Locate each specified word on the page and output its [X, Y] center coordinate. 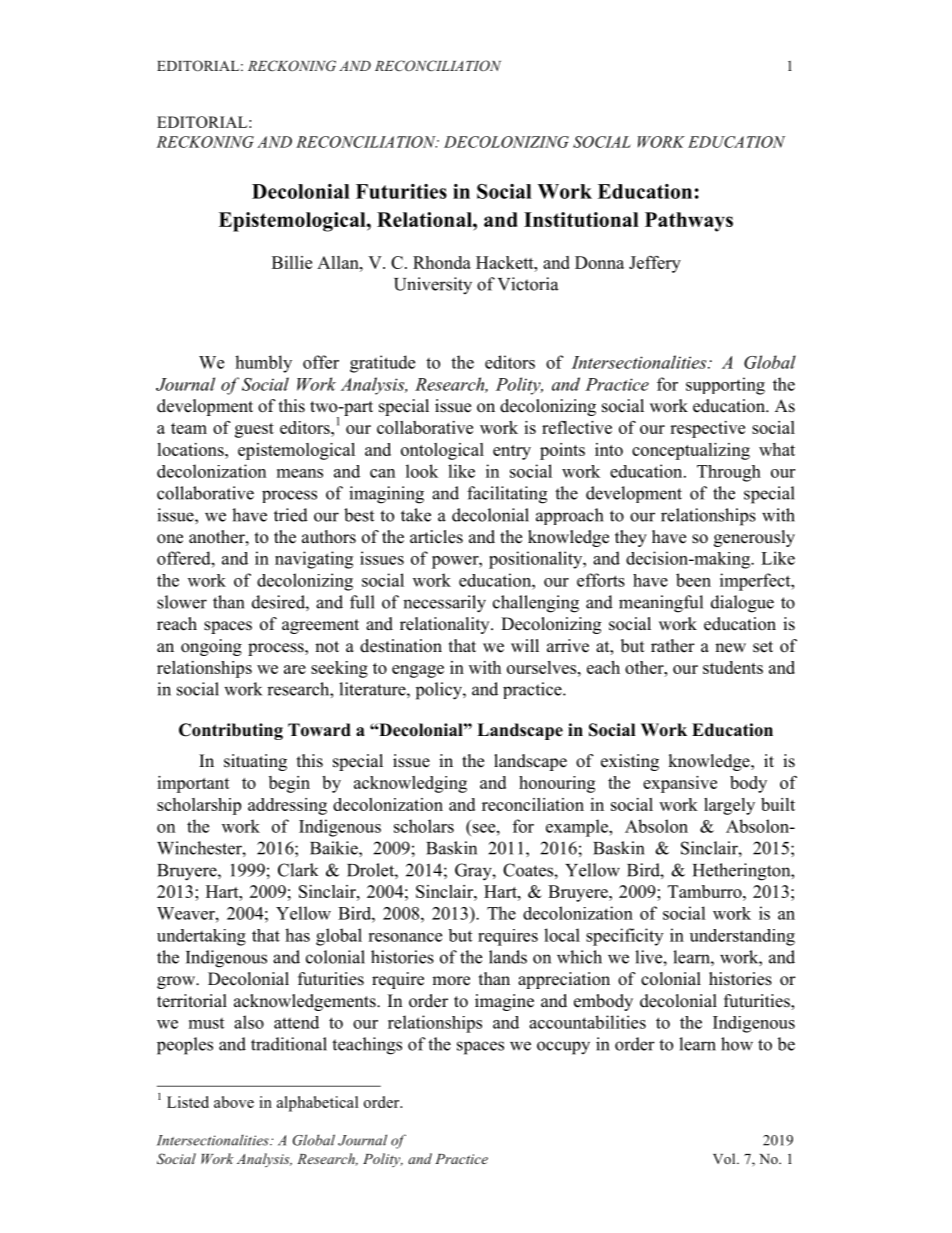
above [234, 1102]
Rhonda [442, 262]
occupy [563, 1048]
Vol [725, 1158]
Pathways [689, 222]
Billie [292, 262]
